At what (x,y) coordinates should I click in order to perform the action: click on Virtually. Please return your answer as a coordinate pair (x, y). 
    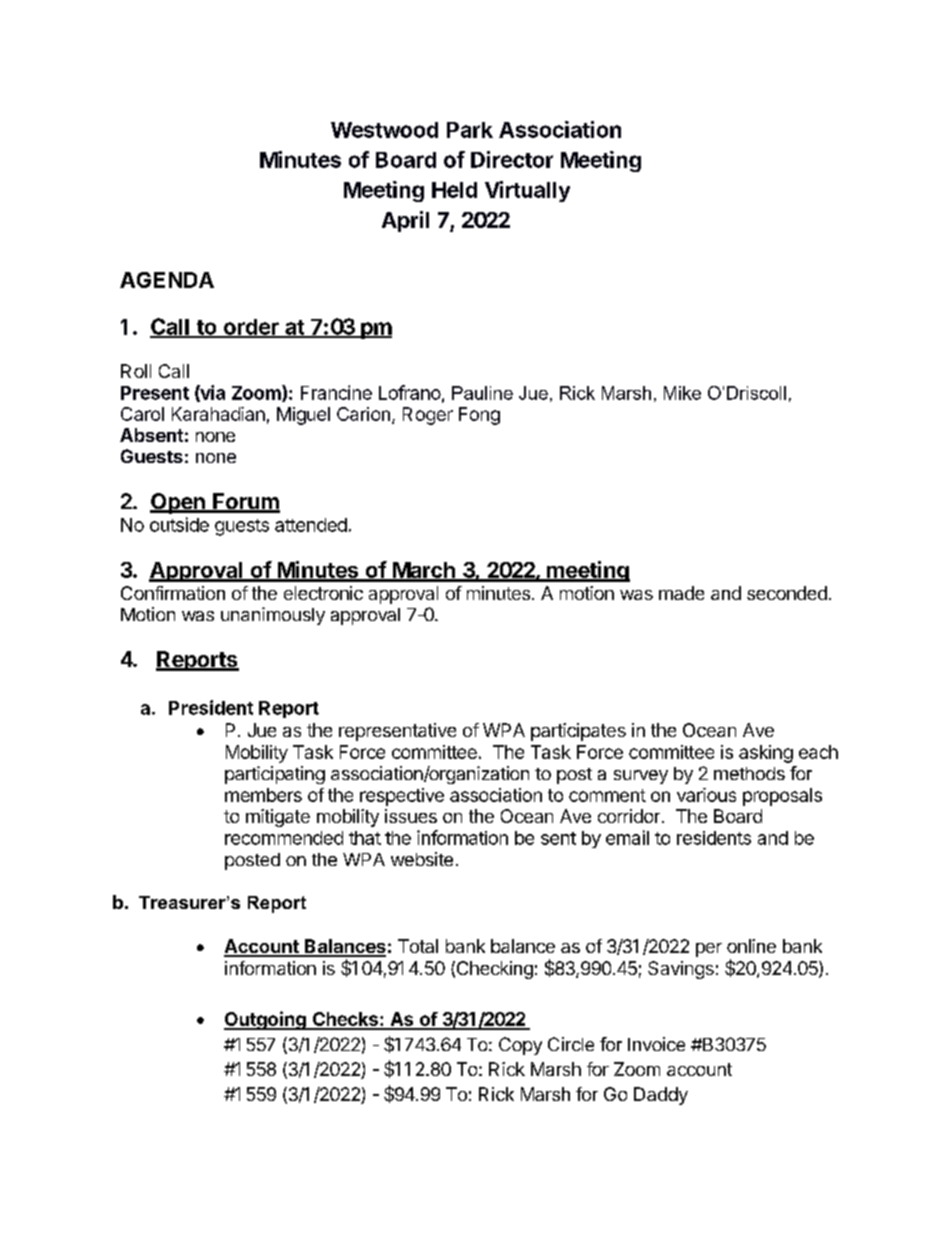
    Looking at the image, I should click on (527, 191).
